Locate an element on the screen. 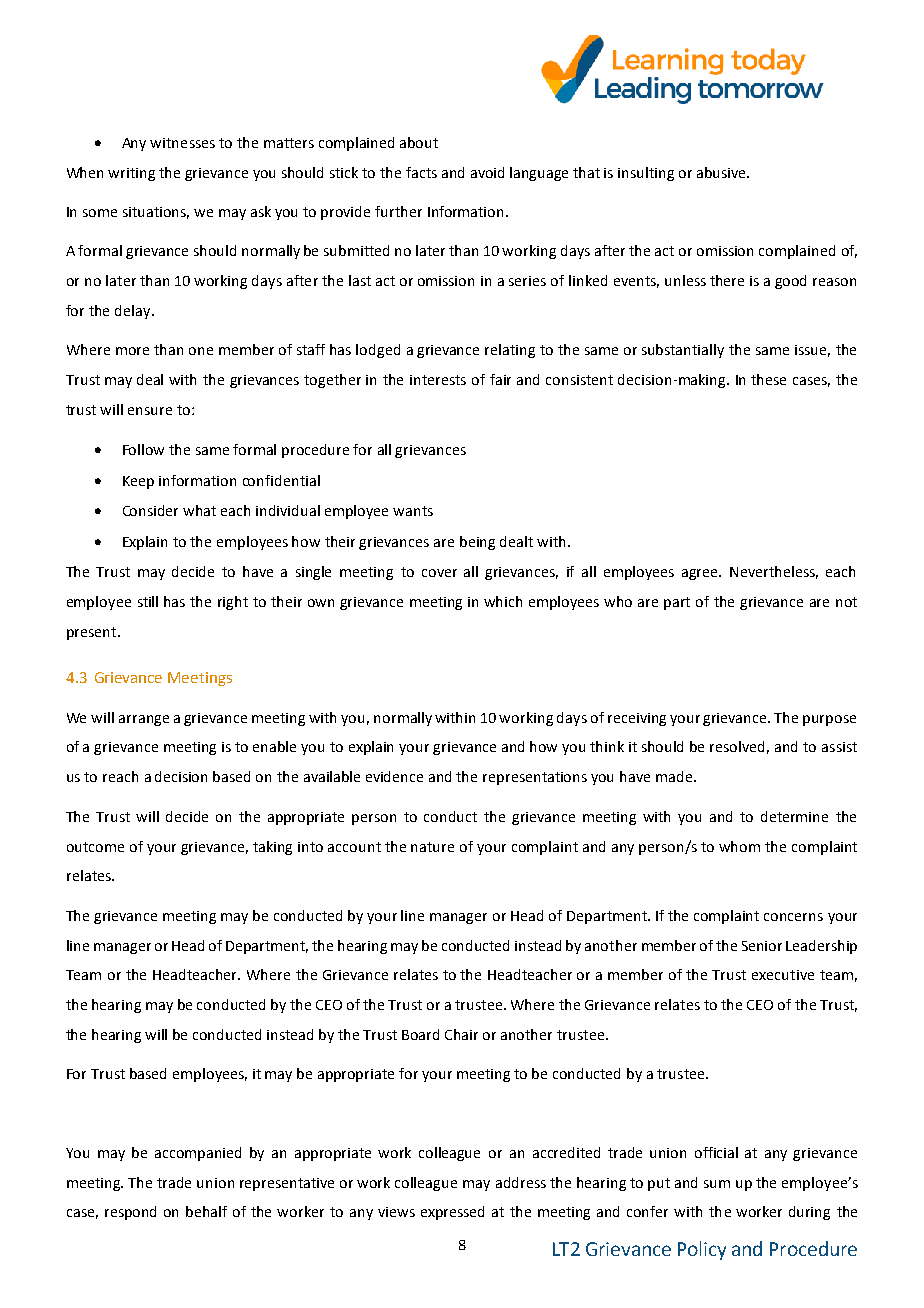 This screenshot has width=924, height=1308. executive is located at coordinates (783, 975).
